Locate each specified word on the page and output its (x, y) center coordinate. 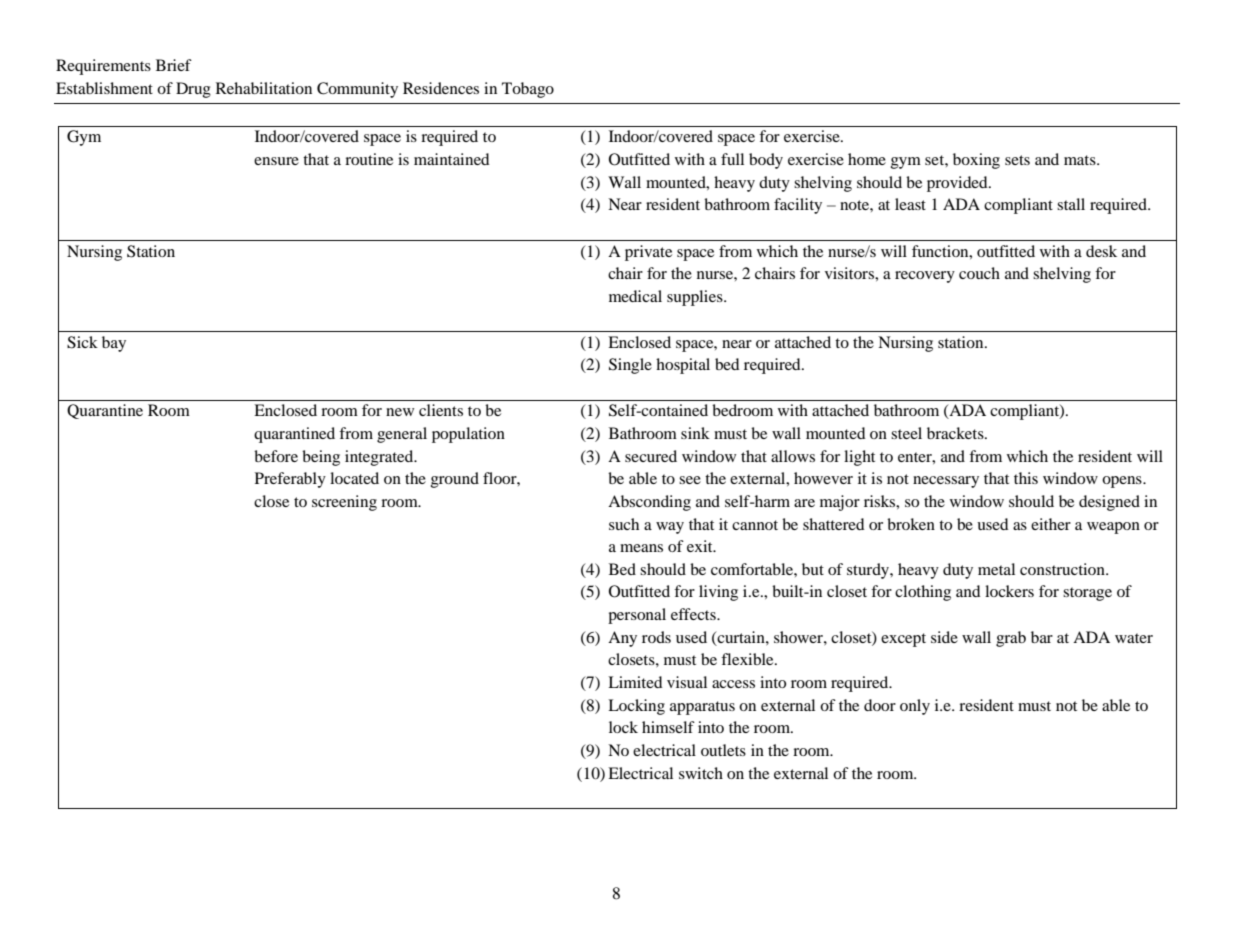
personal (637, 616)
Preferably (290, 480)
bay (114, 344)
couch (979, 273)
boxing (976, 161)
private (648, 253)
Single (630, 366)
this (1026, 478)
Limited (635, 682)
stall (1071, 204)
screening (344, 503)
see (690, 480)
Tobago (528, 90)
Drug (193, 90)
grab (1011, 639)
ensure (276, 161)
